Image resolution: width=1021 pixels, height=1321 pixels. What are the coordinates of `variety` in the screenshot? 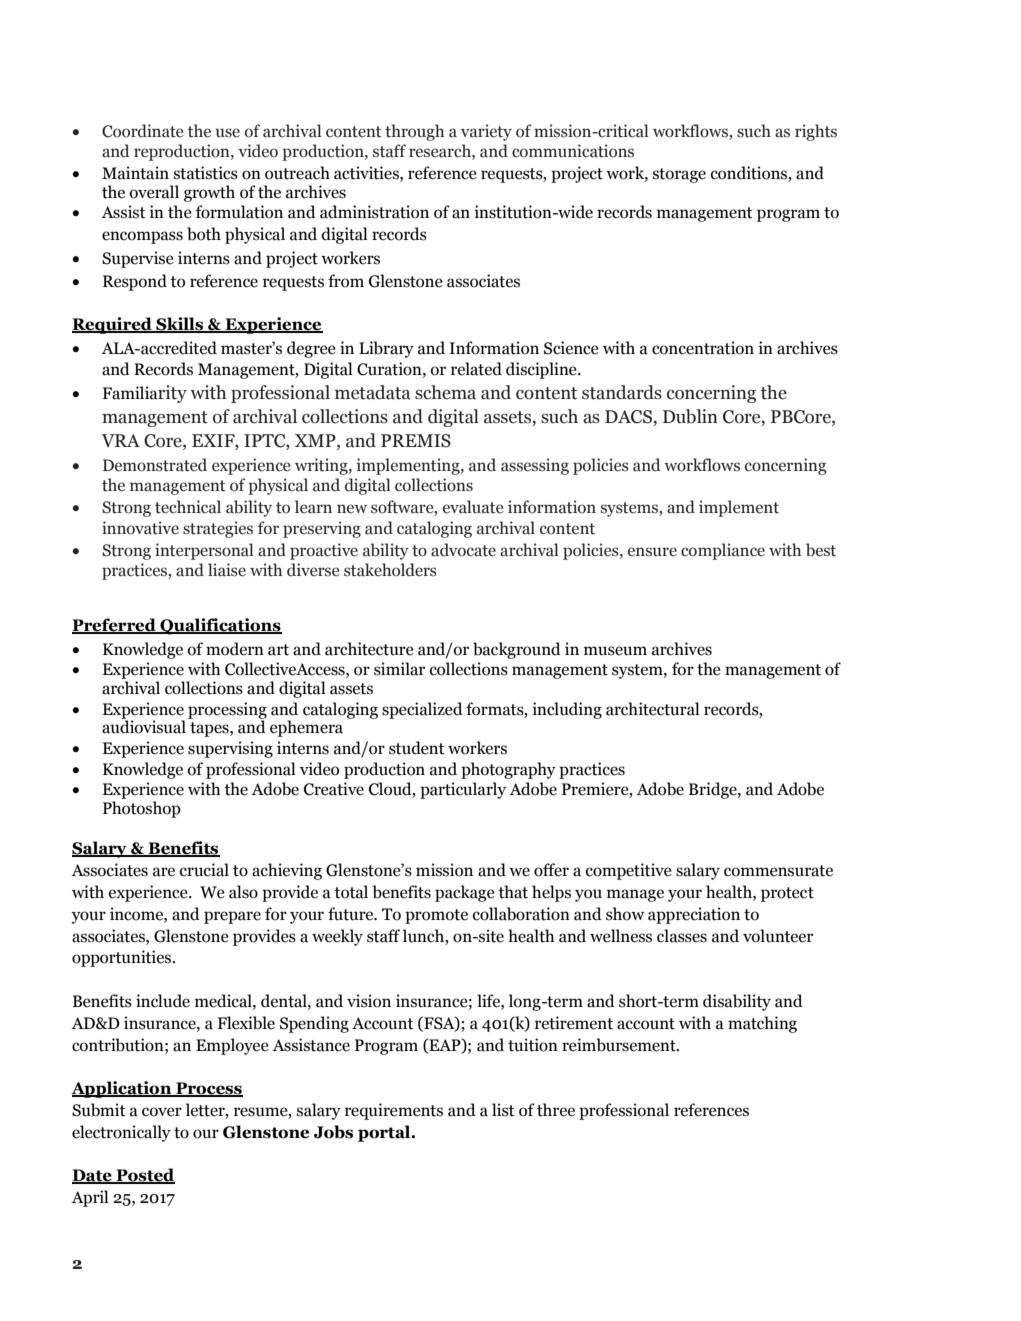 It's located at (486, 132).
